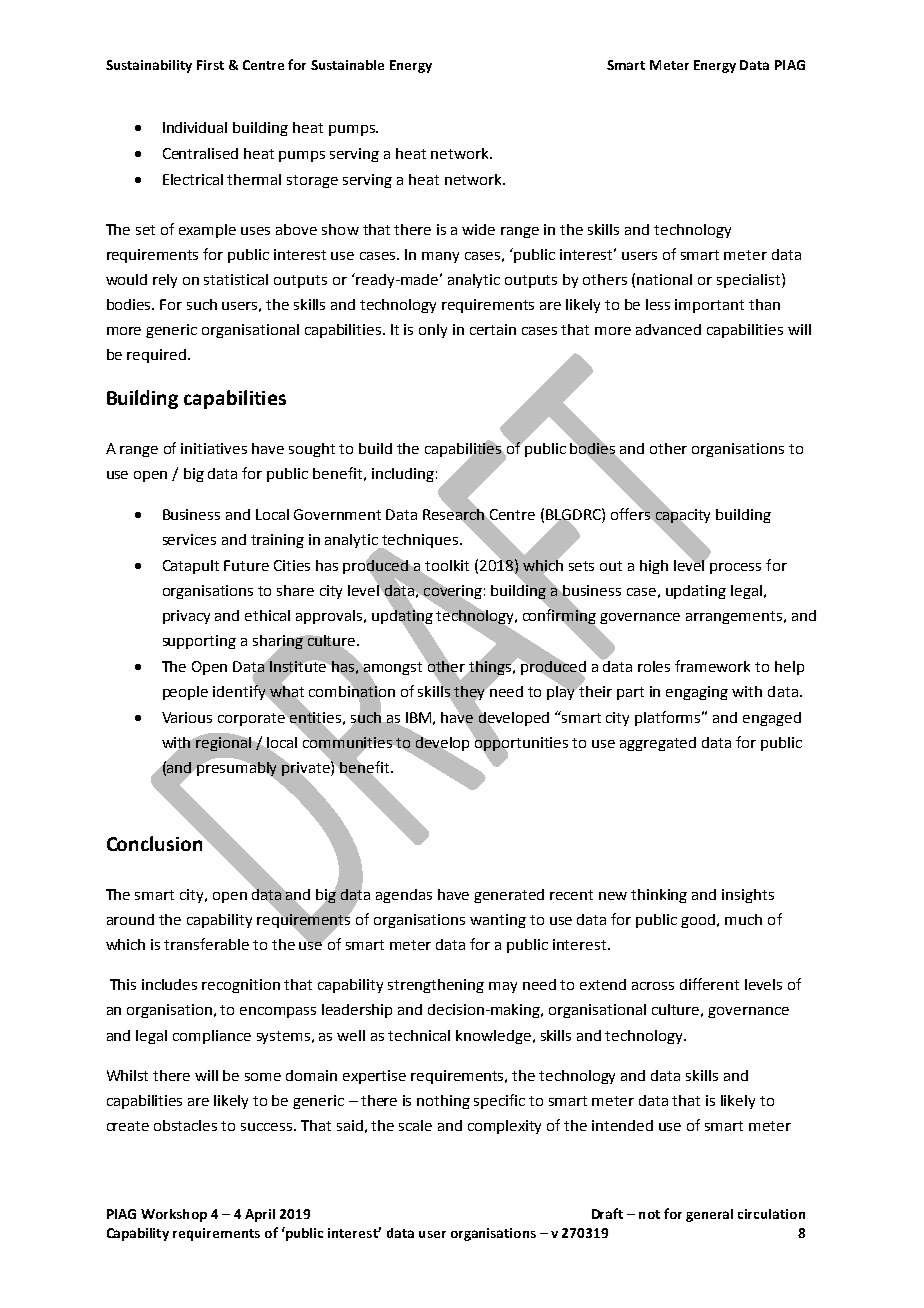 This document has height=1308, width=924. Describe the element at coordinates (447, 565) in the document. I see `toolkit` at that location.
